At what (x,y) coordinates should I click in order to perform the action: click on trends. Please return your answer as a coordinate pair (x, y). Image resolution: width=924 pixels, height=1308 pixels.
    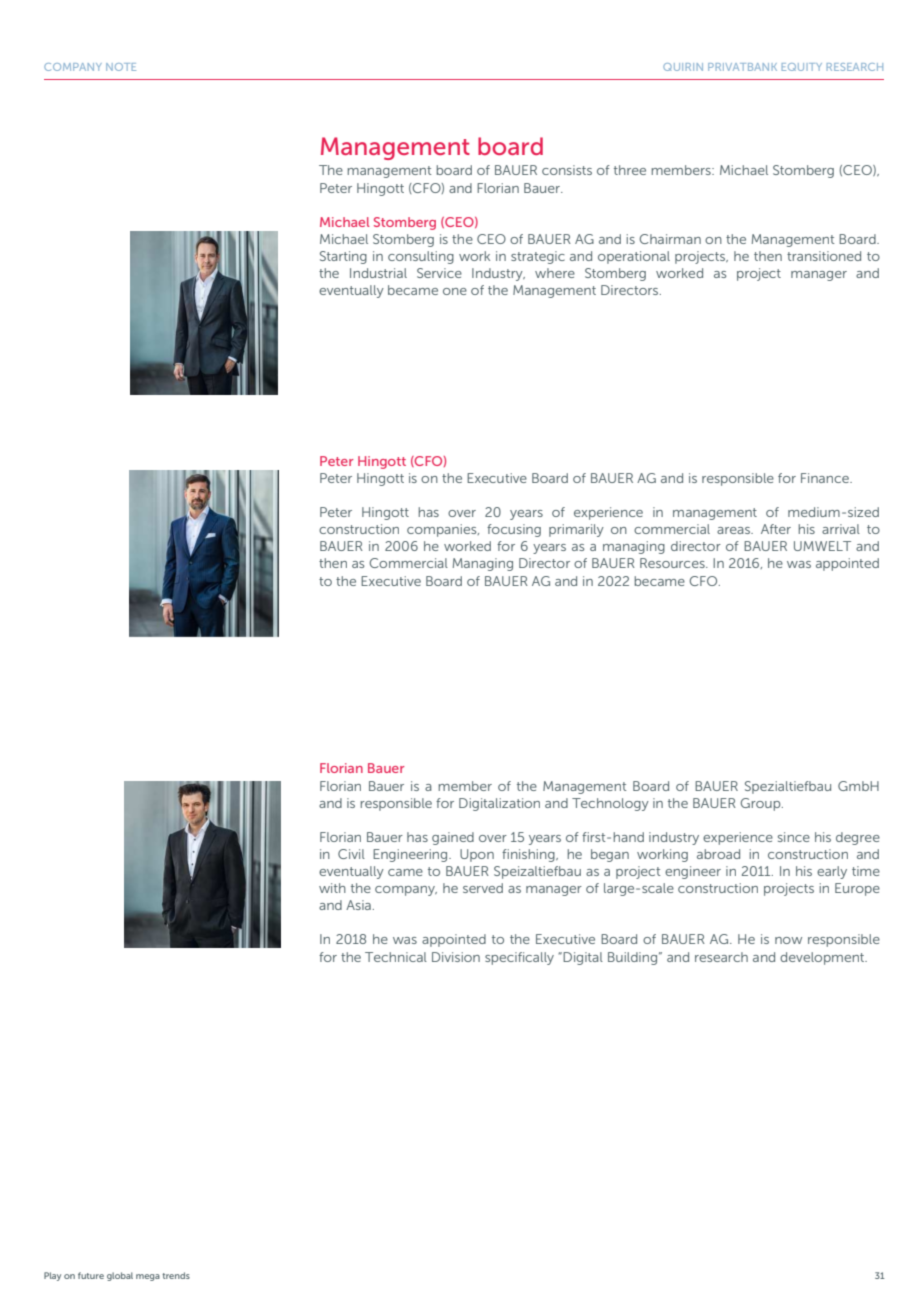
    Looking at the image, I should click on (176, 1275).
